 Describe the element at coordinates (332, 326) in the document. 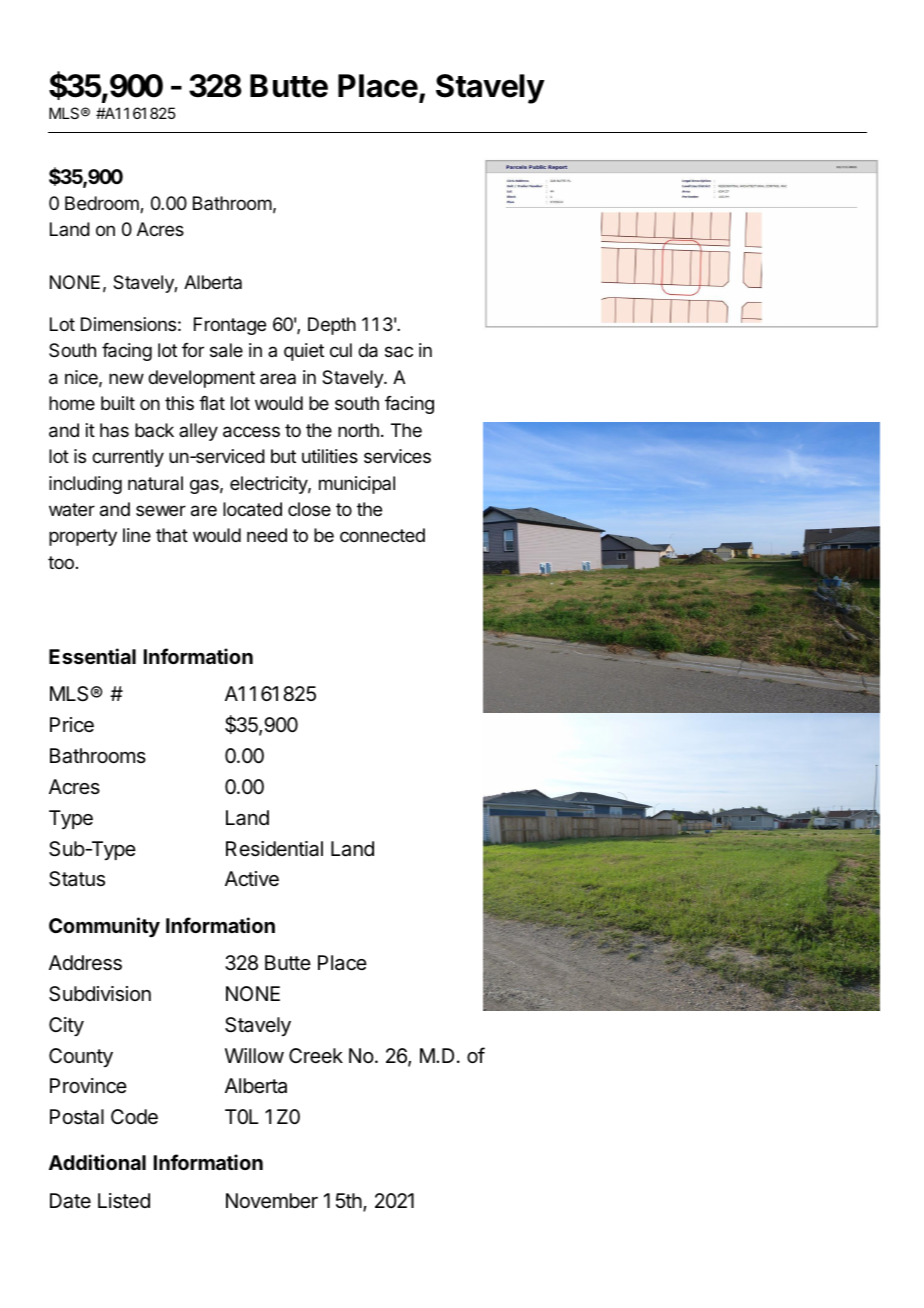

I see `Depth` at that location.
